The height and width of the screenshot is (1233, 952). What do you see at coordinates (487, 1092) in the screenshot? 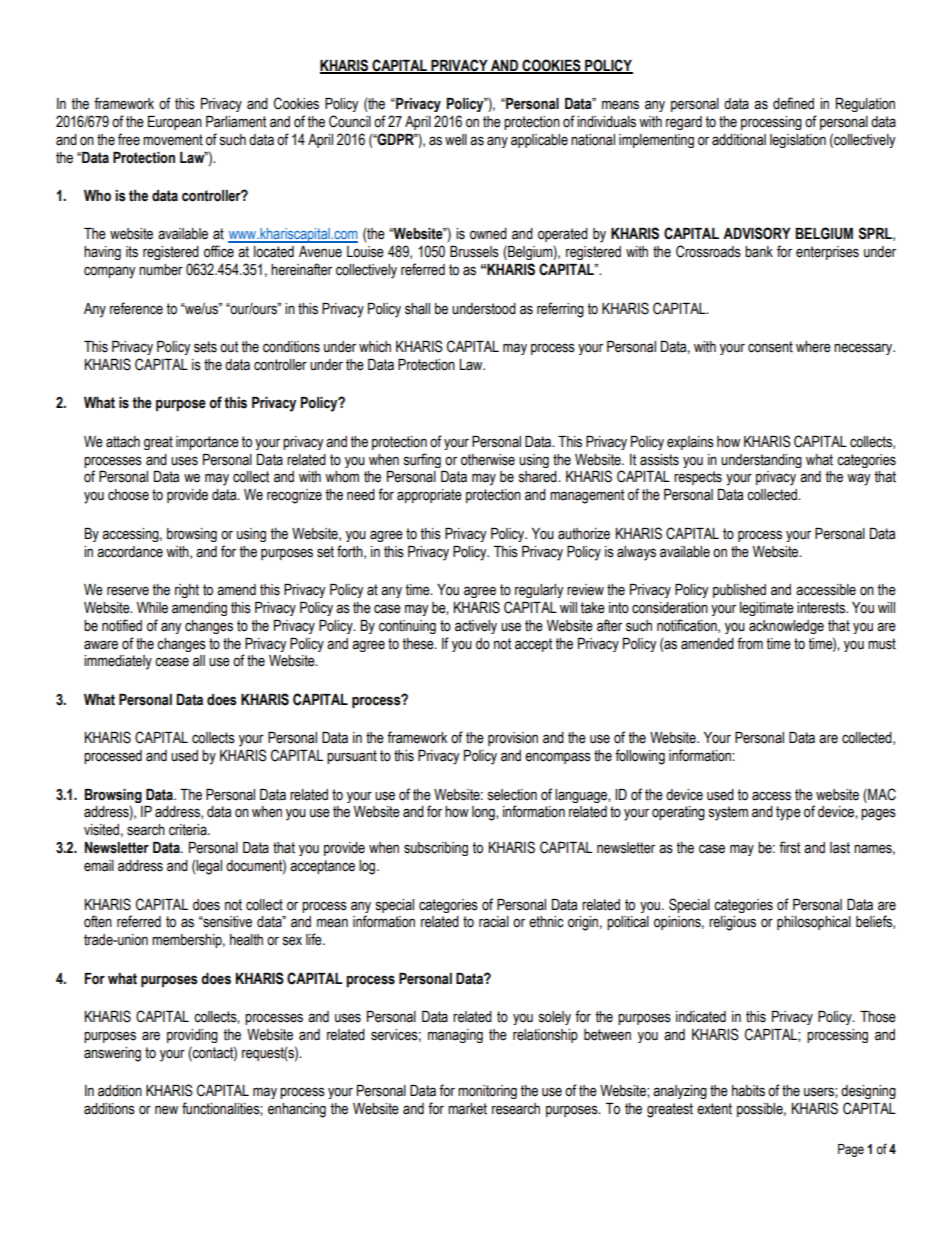
I see `monitoring` at bounding box center [487, 1092].
